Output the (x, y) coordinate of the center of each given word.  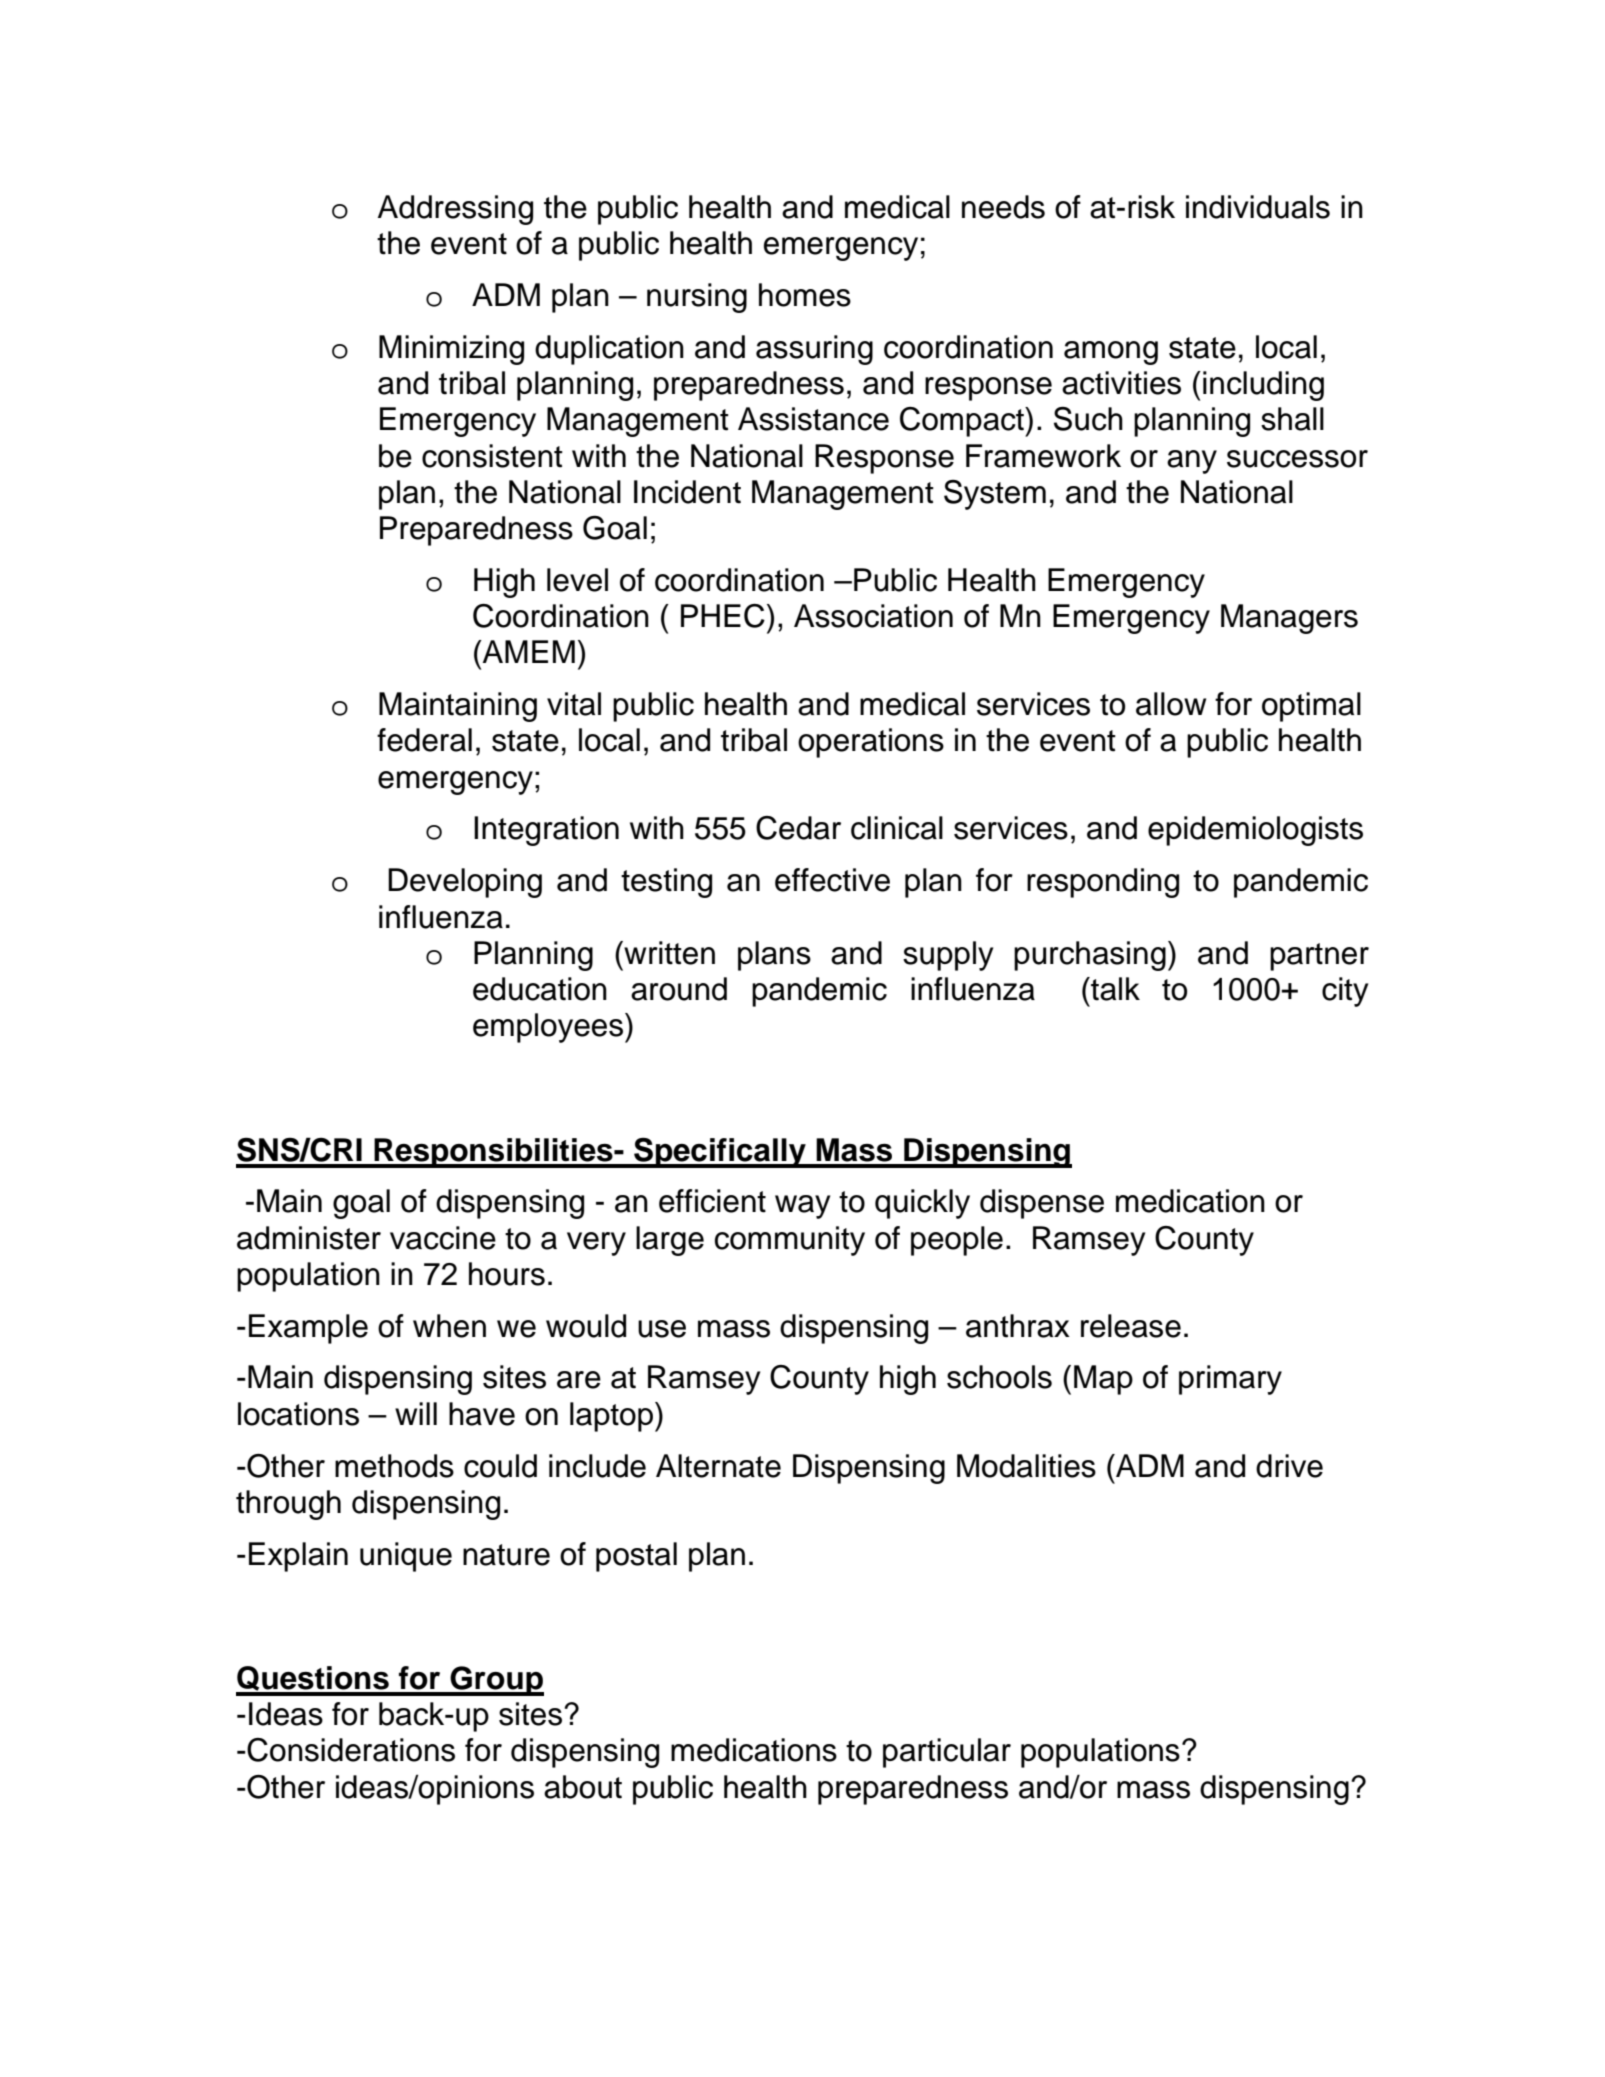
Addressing (455, 210)
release (1131, 1326)
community (790, 1241)
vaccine (443, 1238)
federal (424, 740)
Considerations (350, 1750)
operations (871, 743)
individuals (1258, 207)
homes (805, 295)
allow (1171, 704)
